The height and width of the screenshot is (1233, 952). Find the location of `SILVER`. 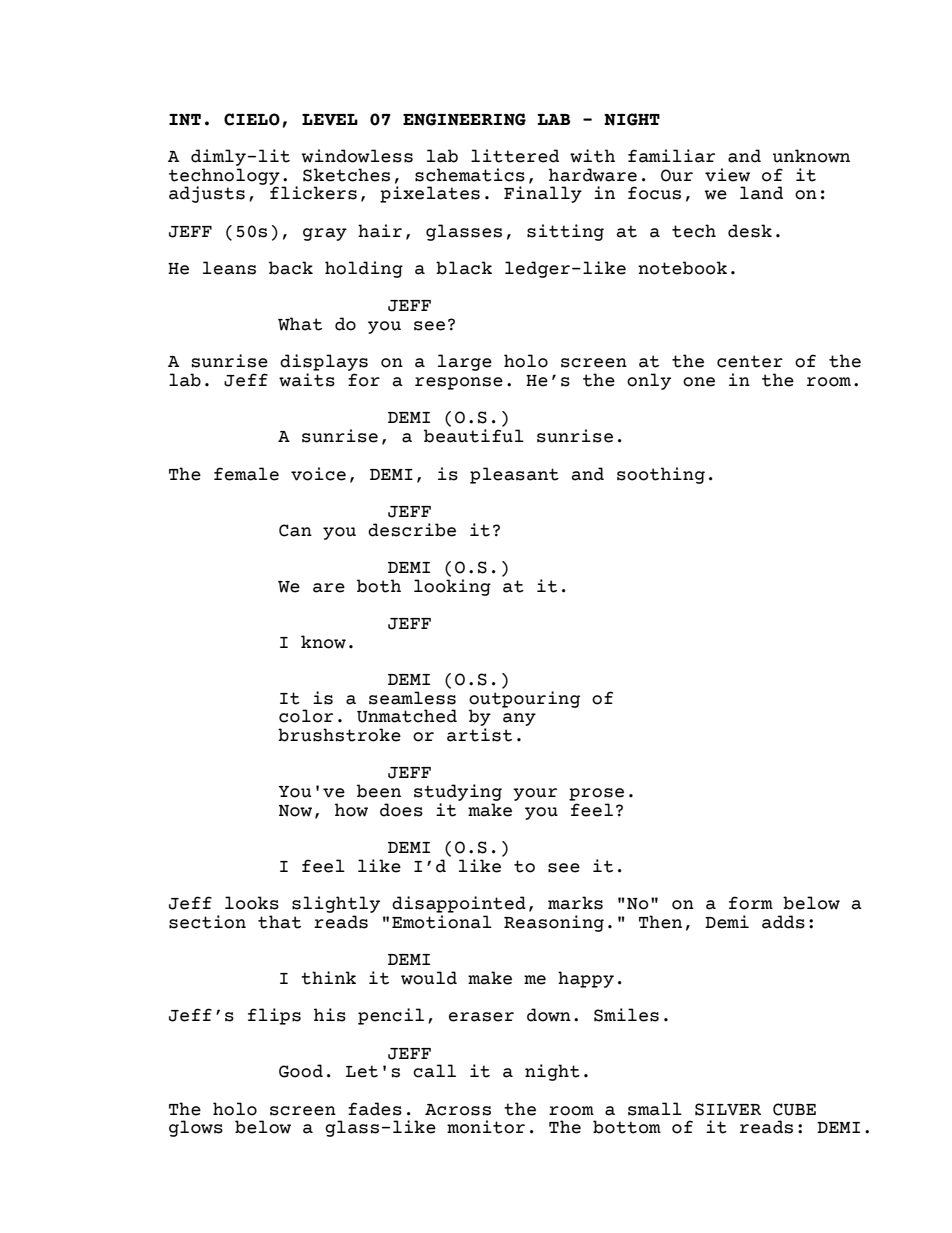

SILVER is located at coordinates (728, 1109).
